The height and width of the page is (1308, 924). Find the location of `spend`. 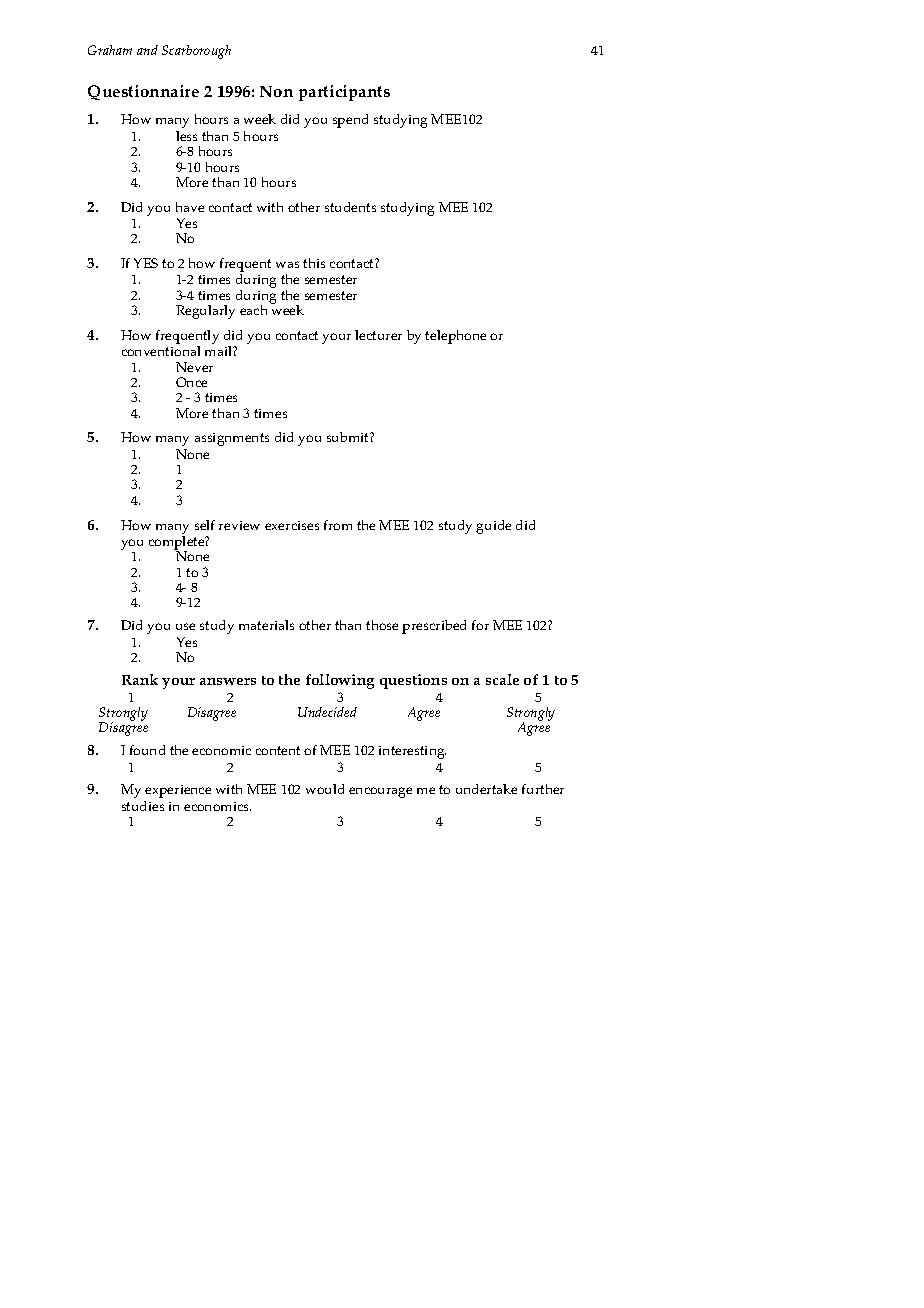

spend is located at coordinates (350, 121).
